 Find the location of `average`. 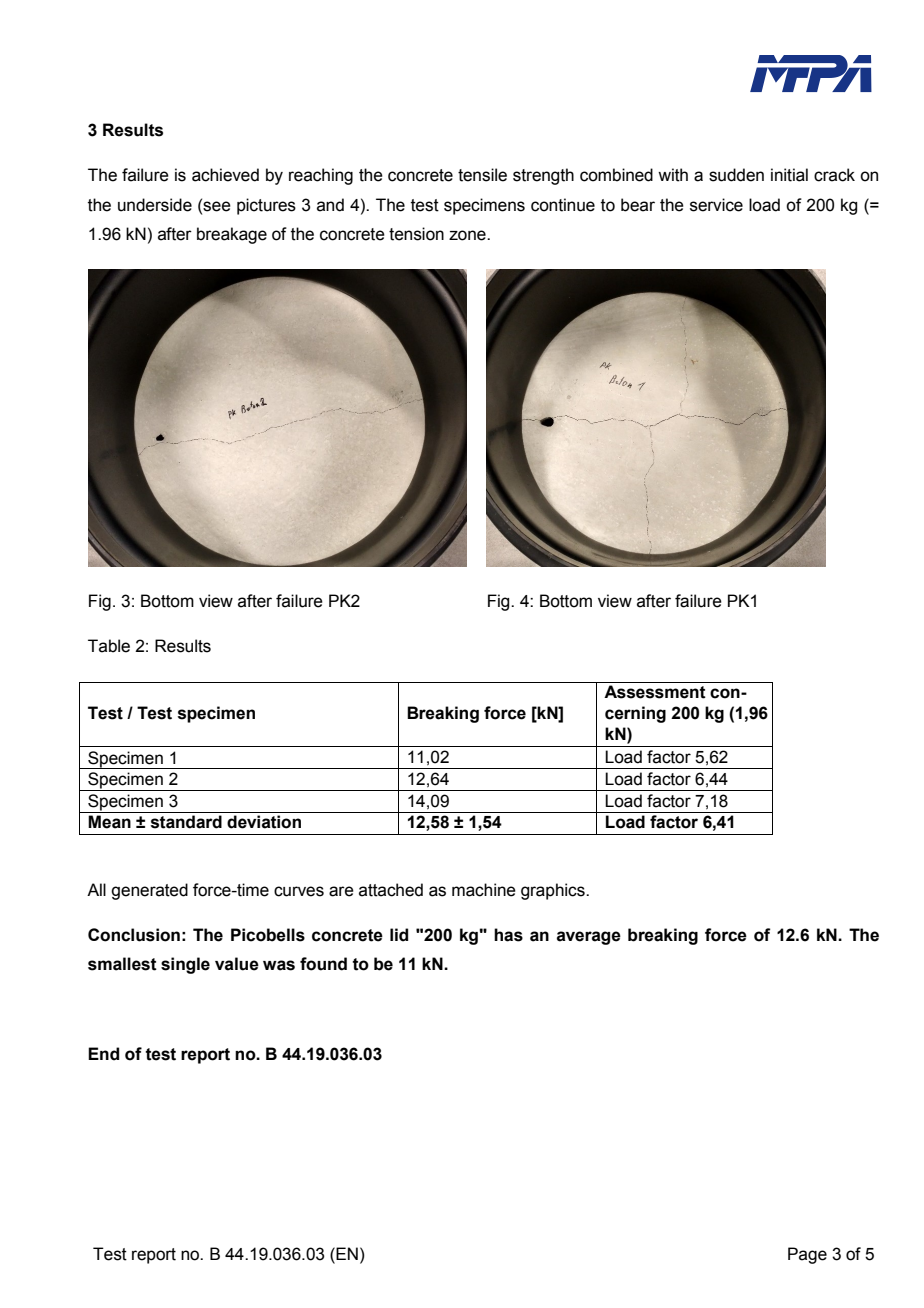

average is located at coordinates (589, 938).
